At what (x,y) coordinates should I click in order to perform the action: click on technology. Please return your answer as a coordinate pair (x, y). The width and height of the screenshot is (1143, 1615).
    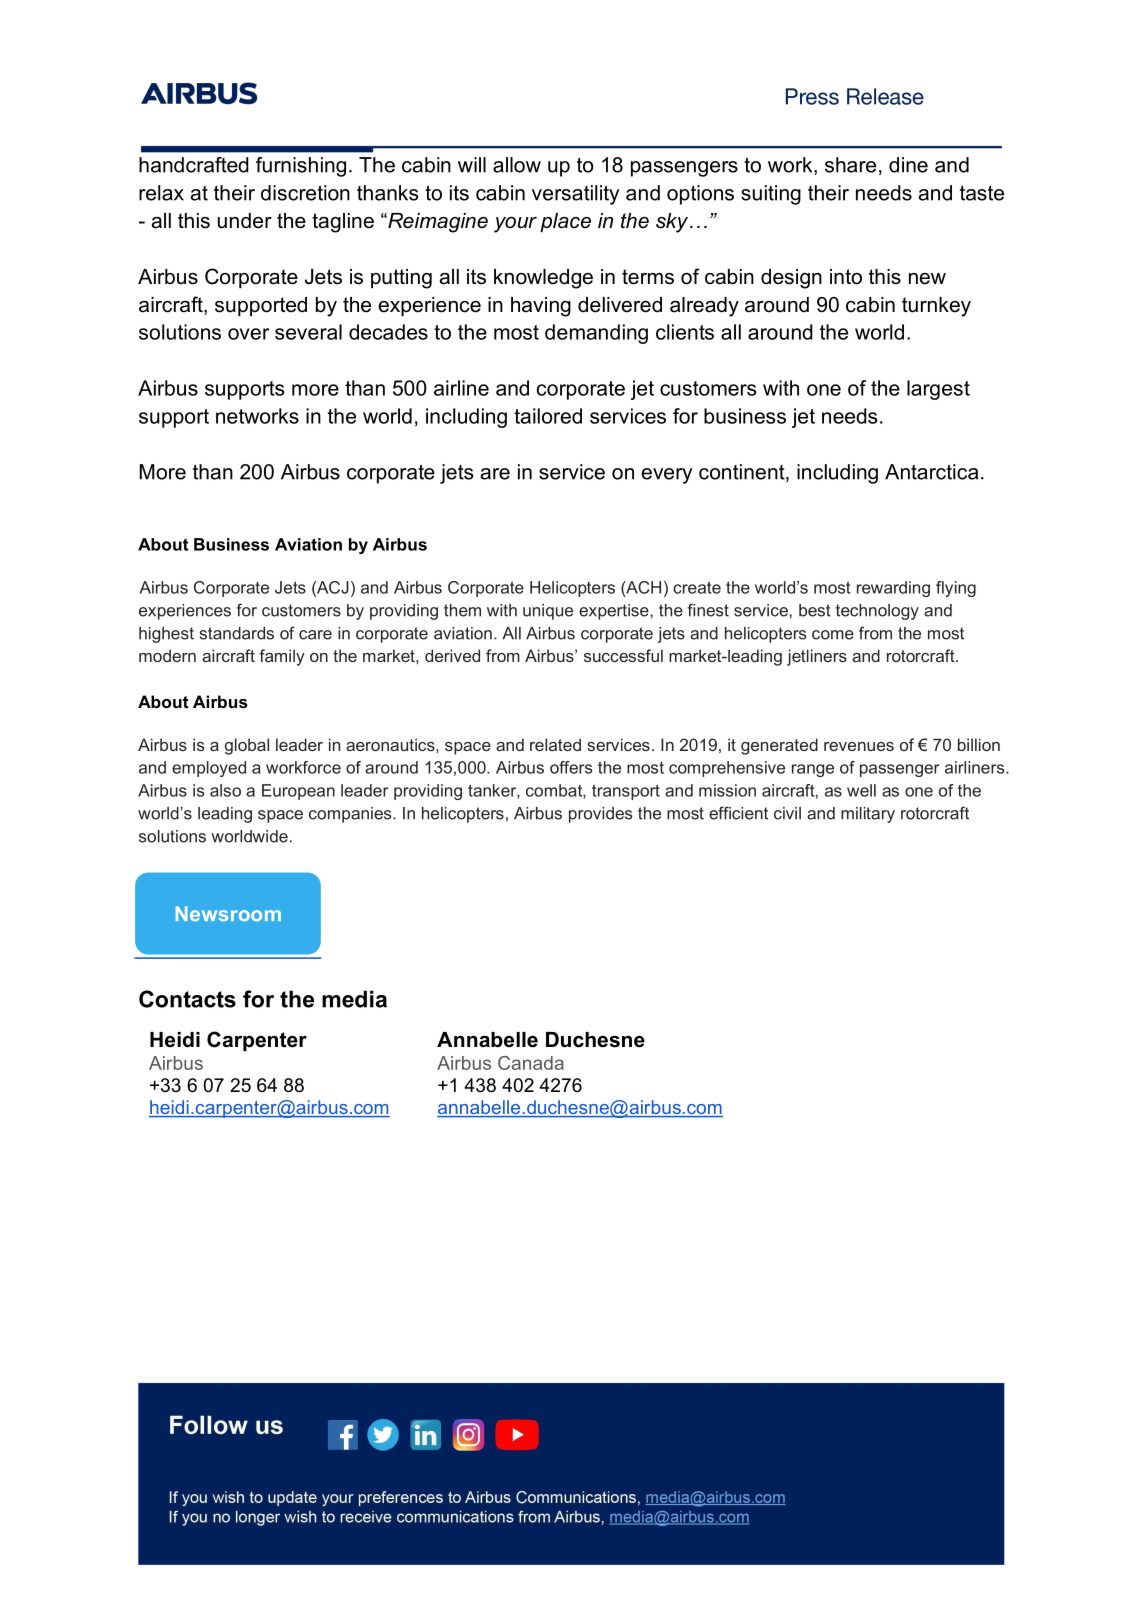
    Looking at the image, I should click on (877, 612).
